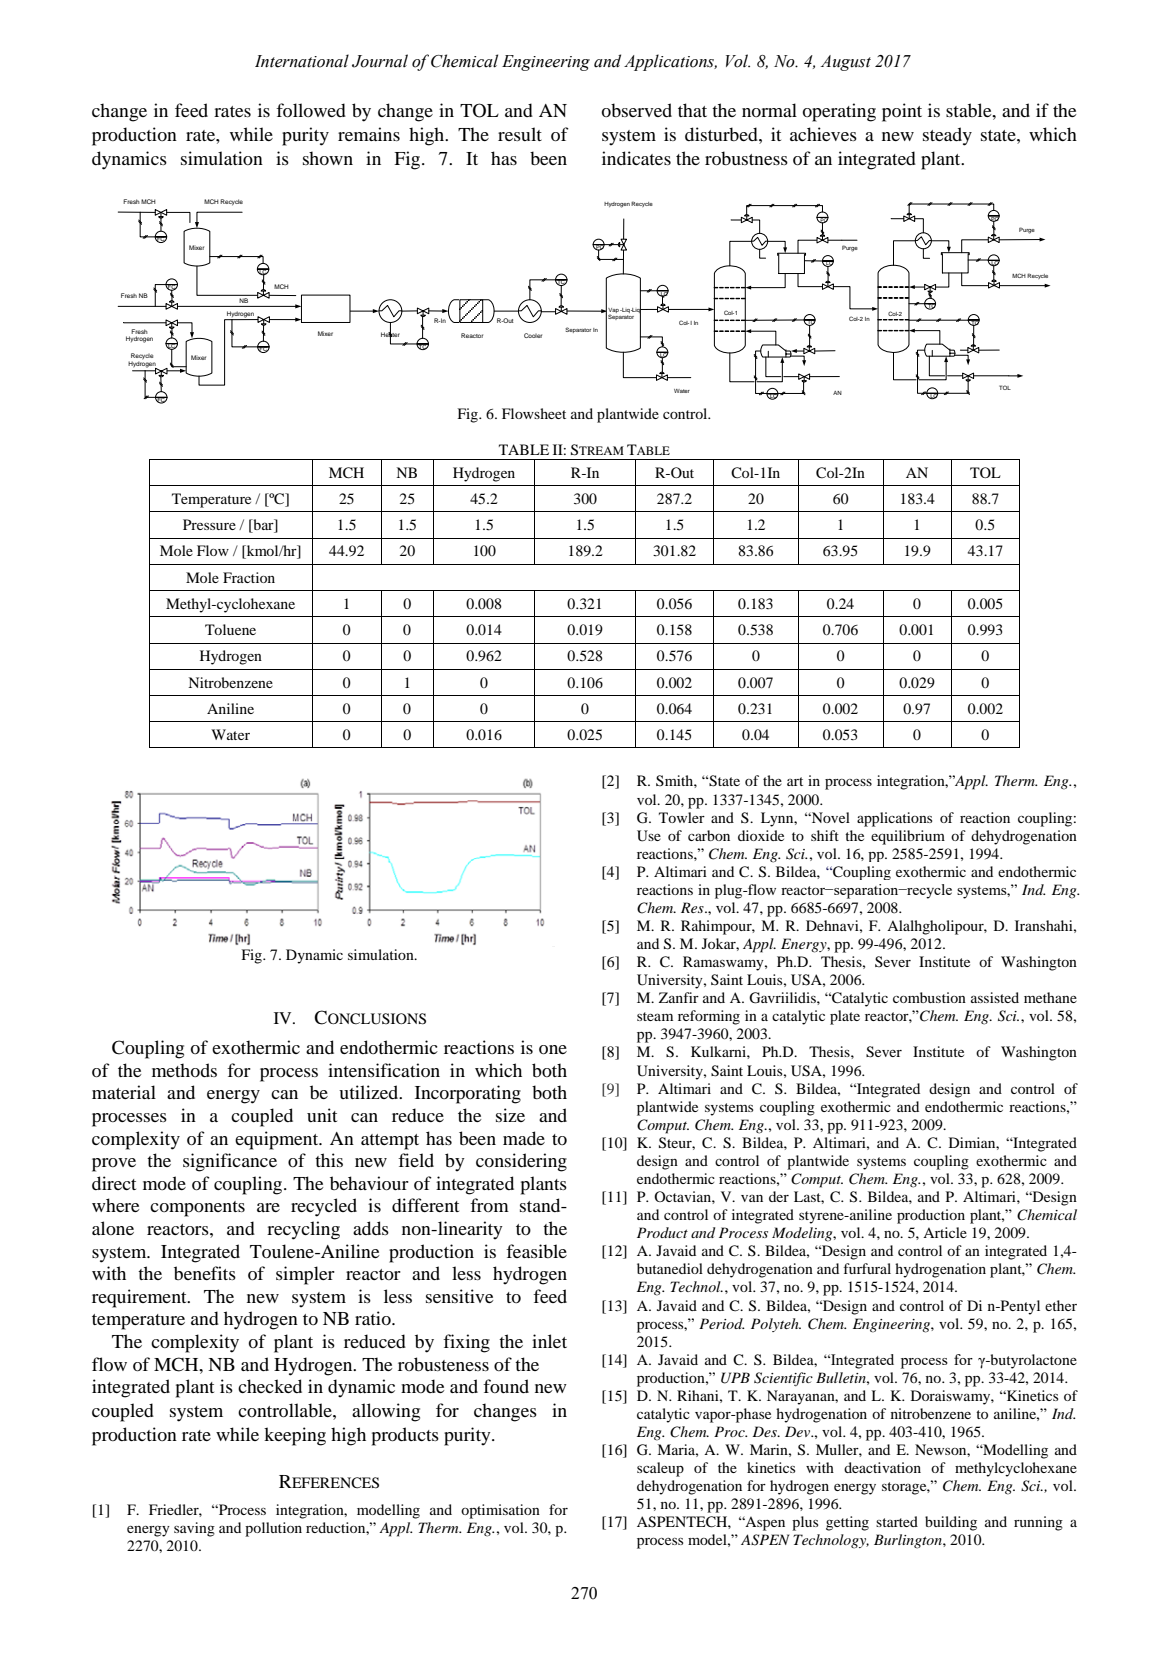  I want to click on equilibrium, so click(908, 837).
